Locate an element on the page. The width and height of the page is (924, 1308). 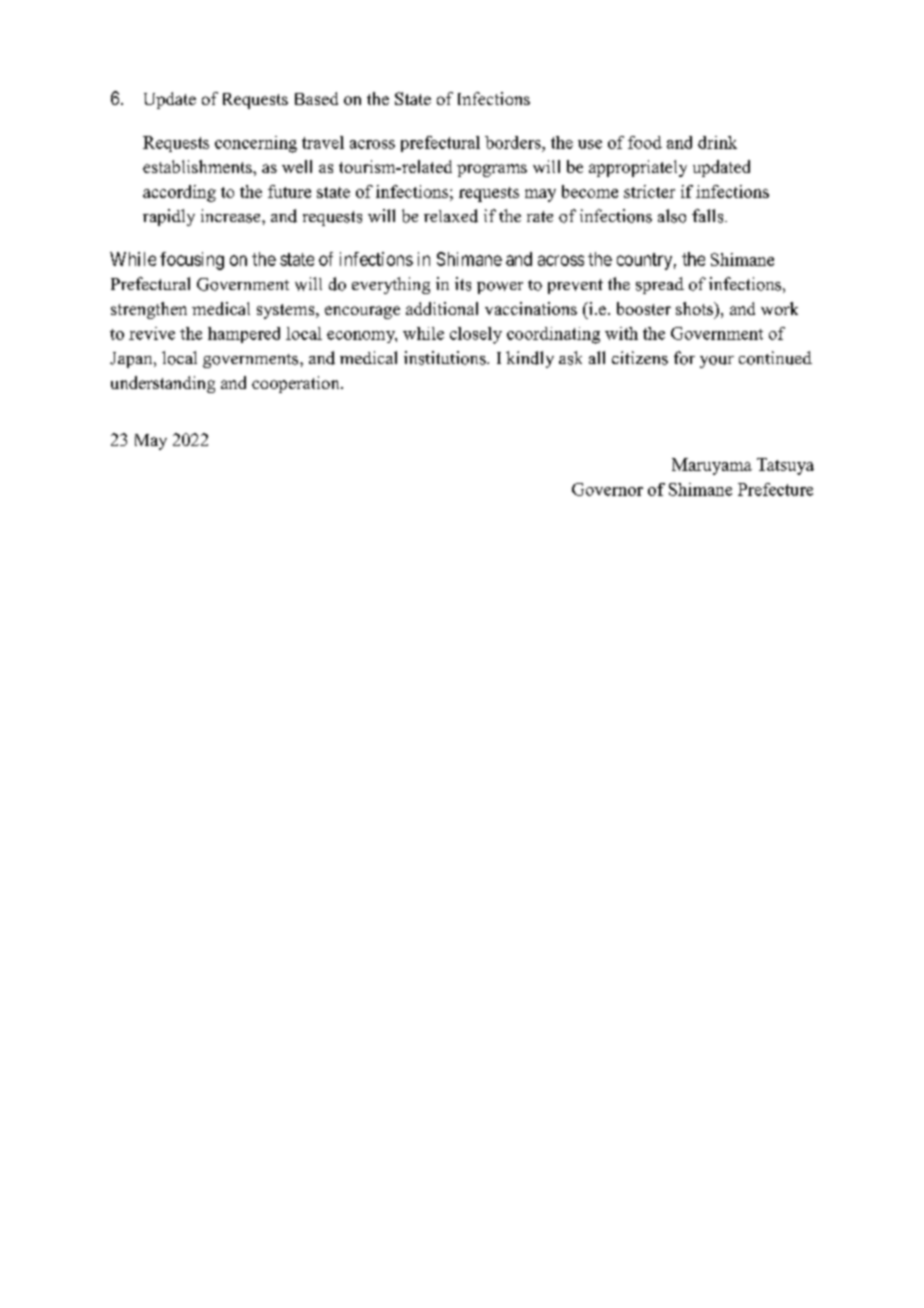
borders is located at coordinates (514, 142).
